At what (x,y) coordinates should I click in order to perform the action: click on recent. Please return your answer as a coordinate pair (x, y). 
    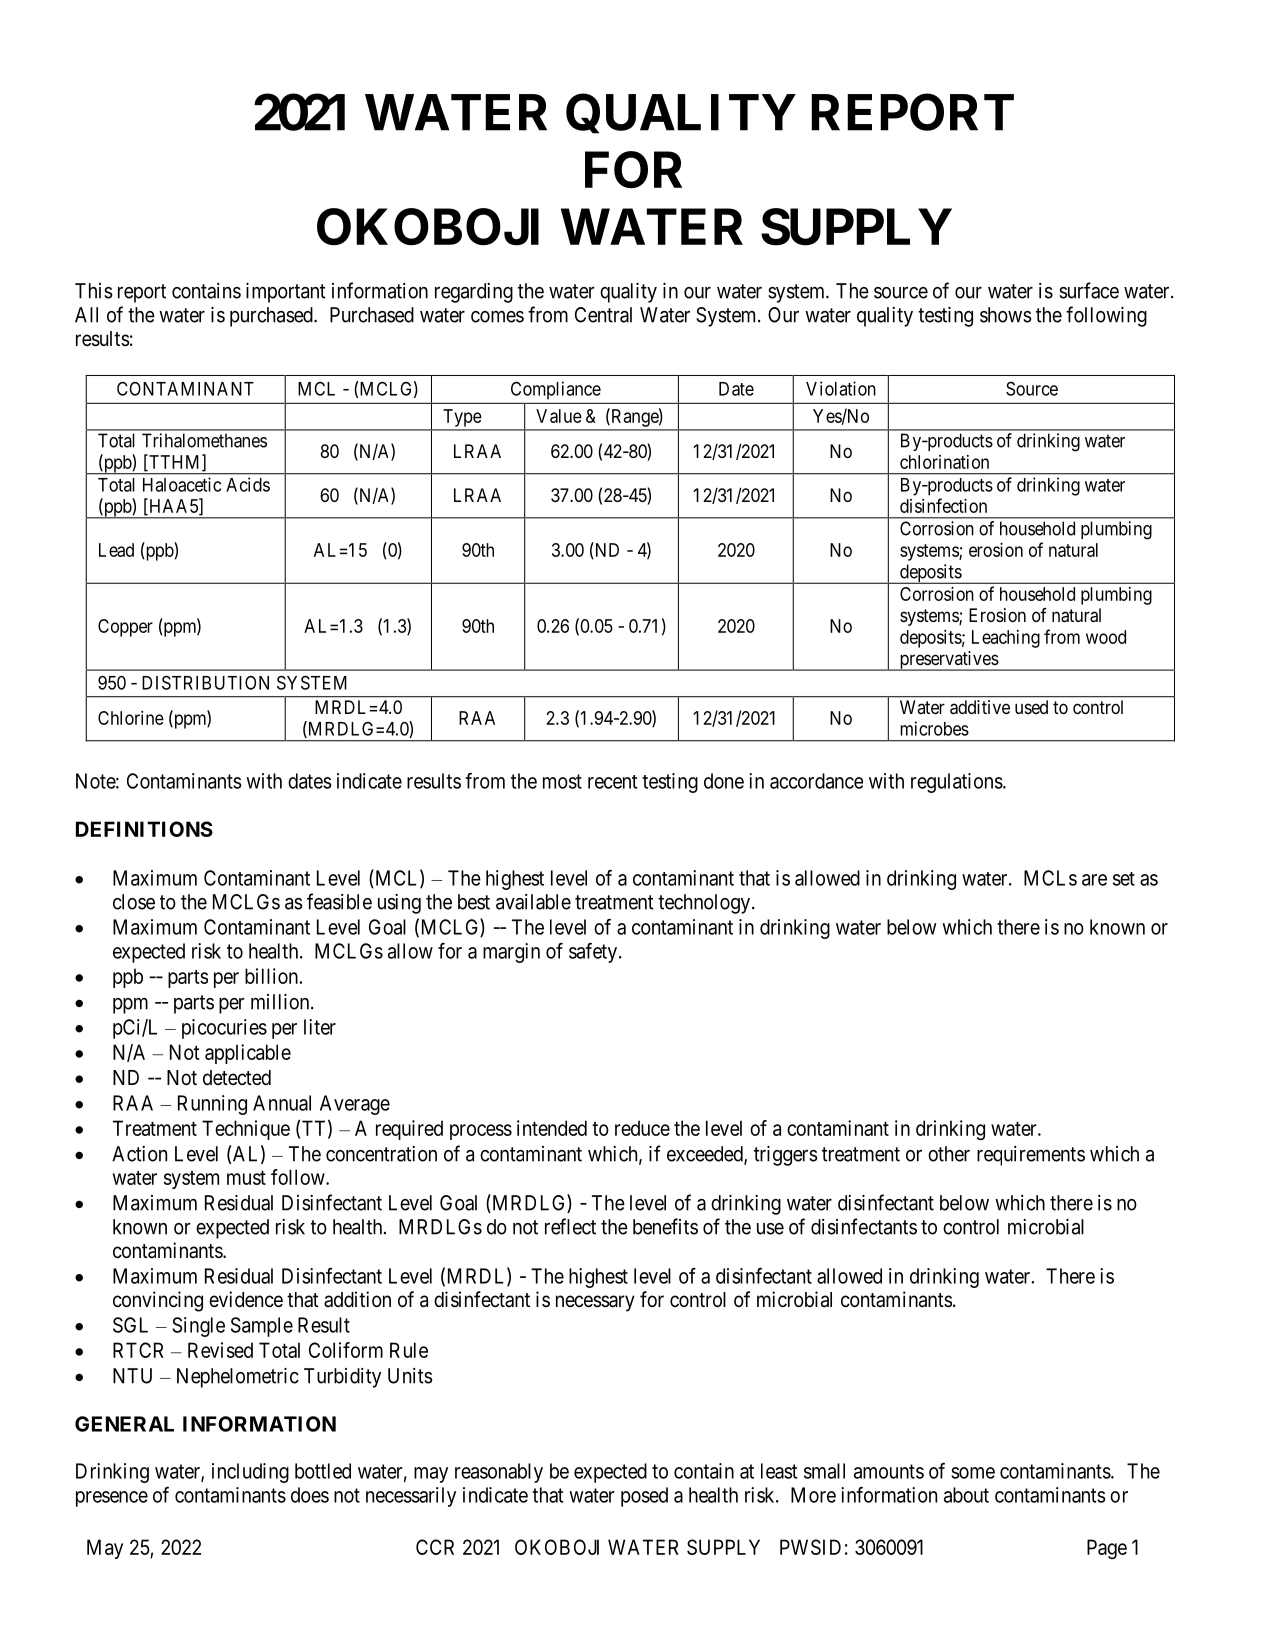
    Looking at the image, I should click on (612, 782).
